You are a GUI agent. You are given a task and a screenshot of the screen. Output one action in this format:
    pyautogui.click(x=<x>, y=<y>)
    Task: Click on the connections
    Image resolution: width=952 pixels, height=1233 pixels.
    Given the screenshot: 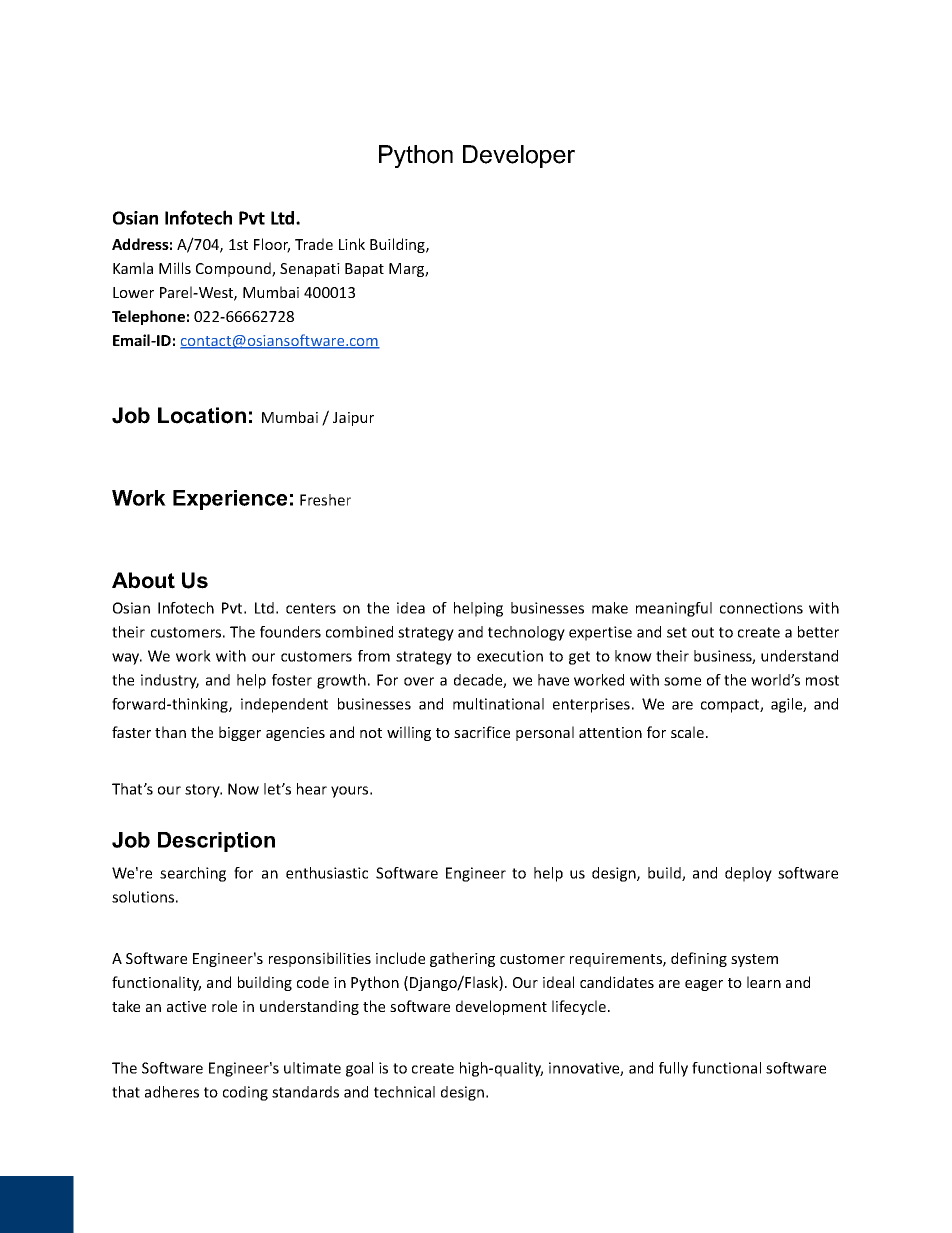 What is the action you would take?
    pyautogui.click(x=761, y=608)
